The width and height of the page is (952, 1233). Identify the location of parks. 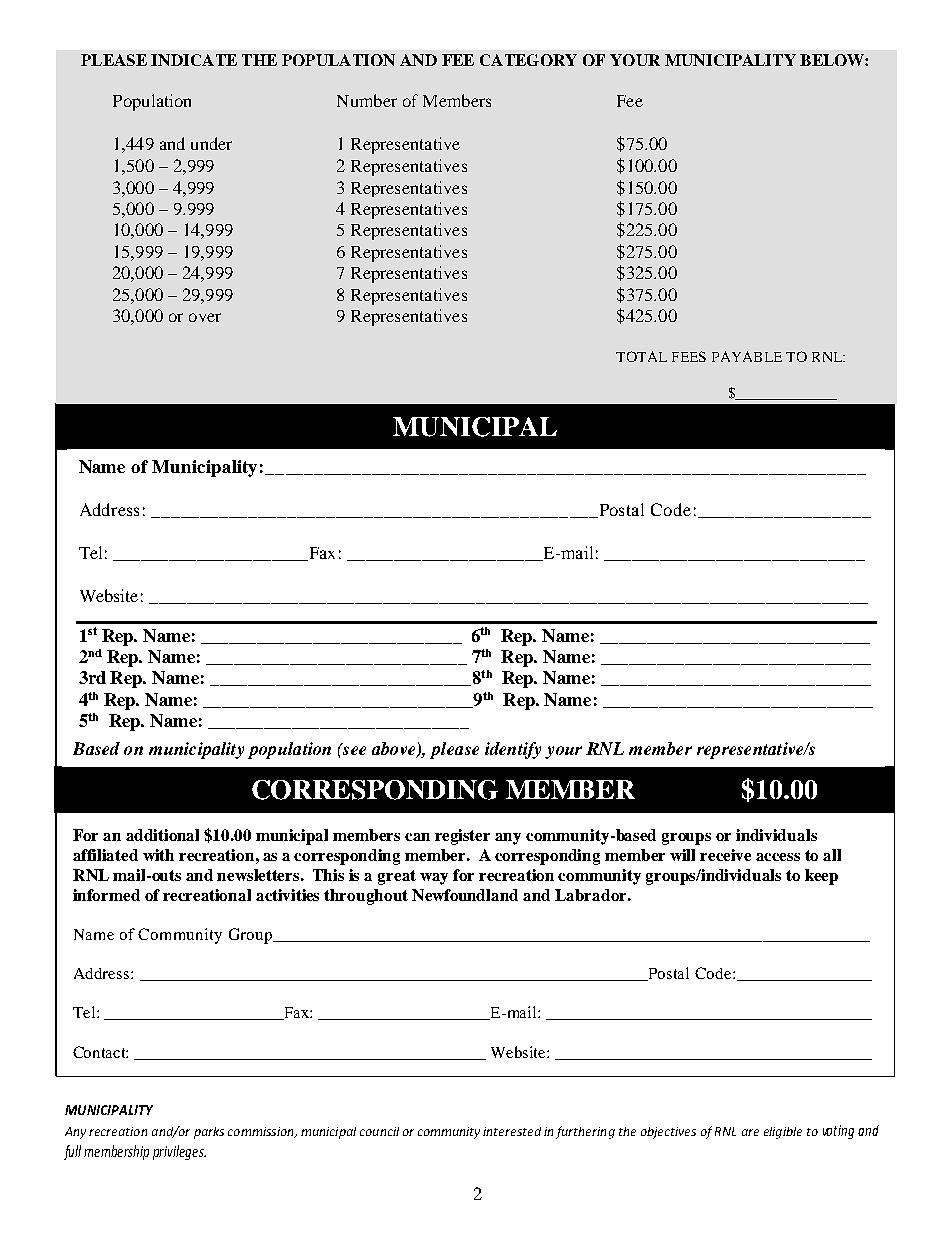
(209, 1133).
